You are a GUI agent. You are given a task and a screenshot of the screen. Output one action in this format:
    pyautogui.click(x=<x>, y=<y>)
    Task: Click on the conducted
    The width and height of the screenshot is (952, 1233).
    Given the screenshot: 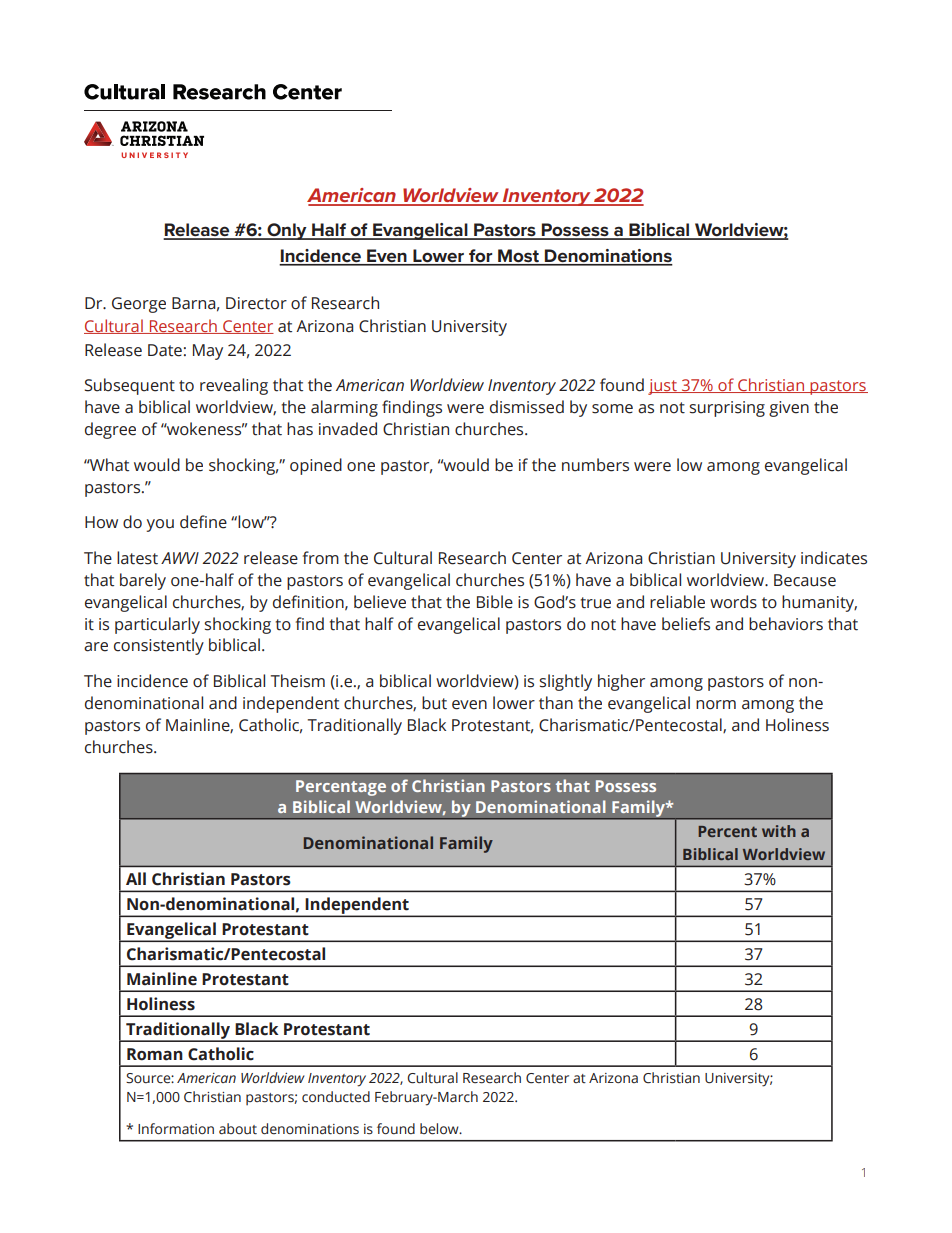 What is the action you would take?
    pyautogui.click(x=336, y=1097)
